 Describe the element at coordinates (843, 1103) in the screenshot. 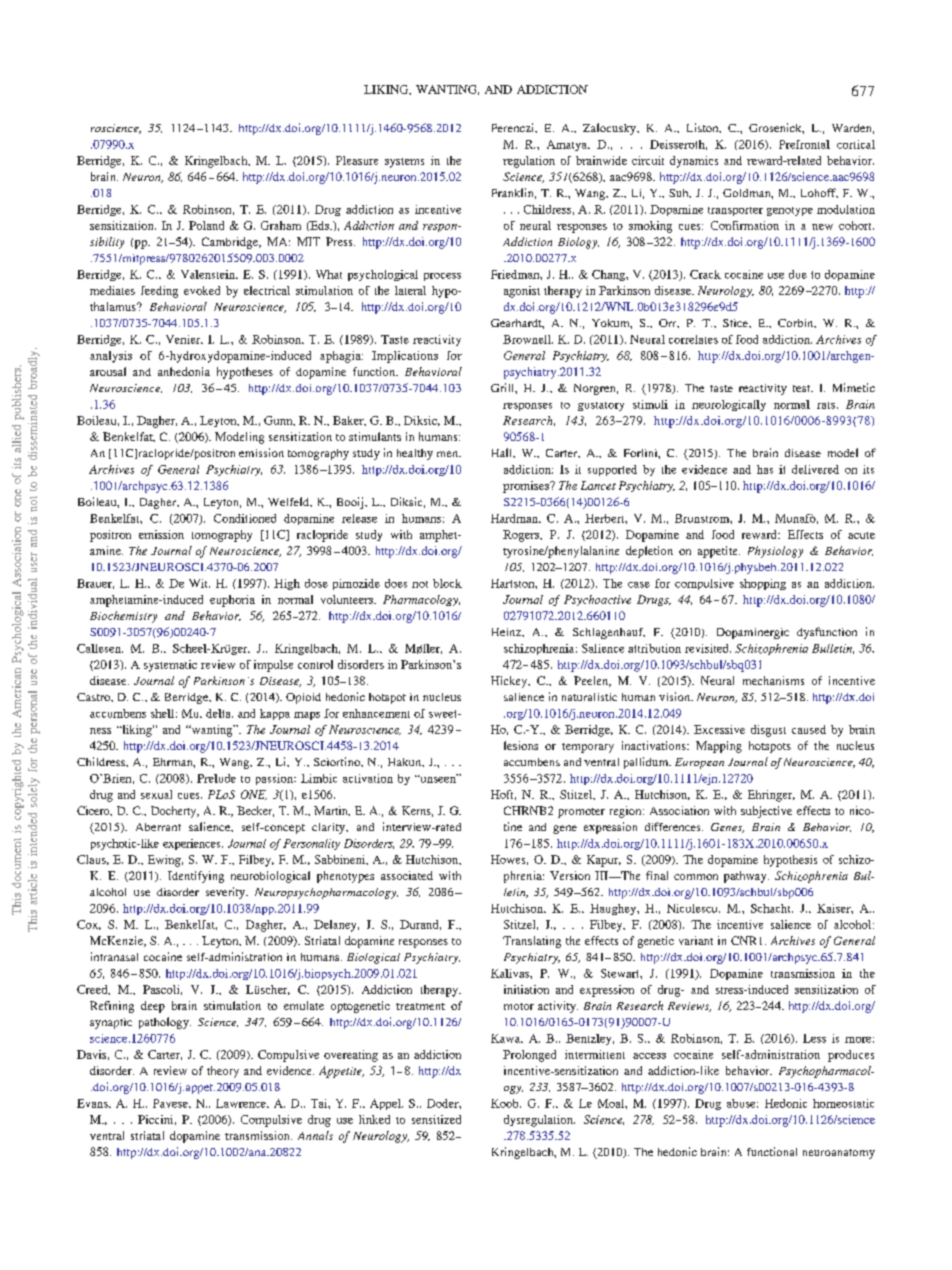

I see `homeostatic` at that location.
